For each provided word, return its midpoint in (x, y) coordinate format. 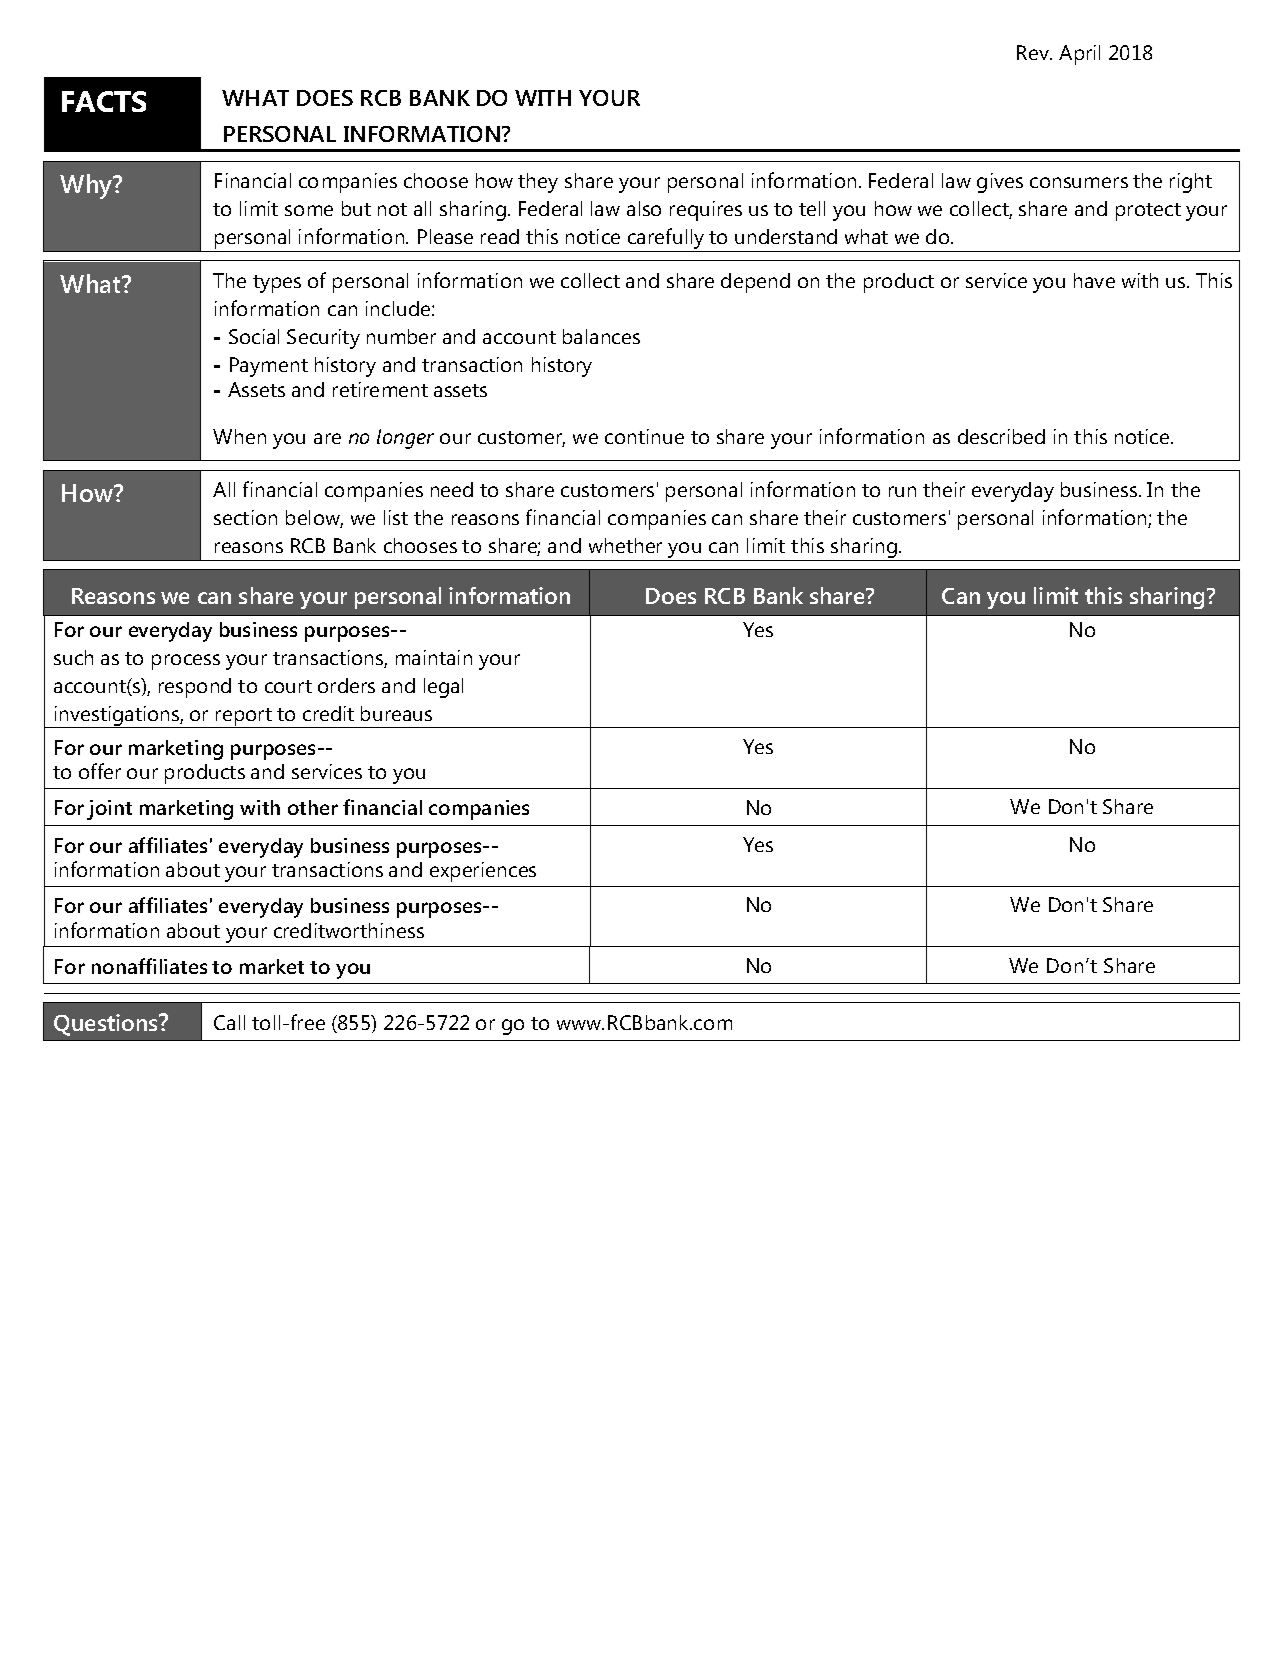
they (538, 183)
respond (195, 688)
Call (229, 1022)
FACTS (104, 101)
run (902, 491)
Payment (269, 367)
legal (443, 688)
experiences (483, 872)
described (1001, 436)
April (1079, 55)
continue (644, 436)
